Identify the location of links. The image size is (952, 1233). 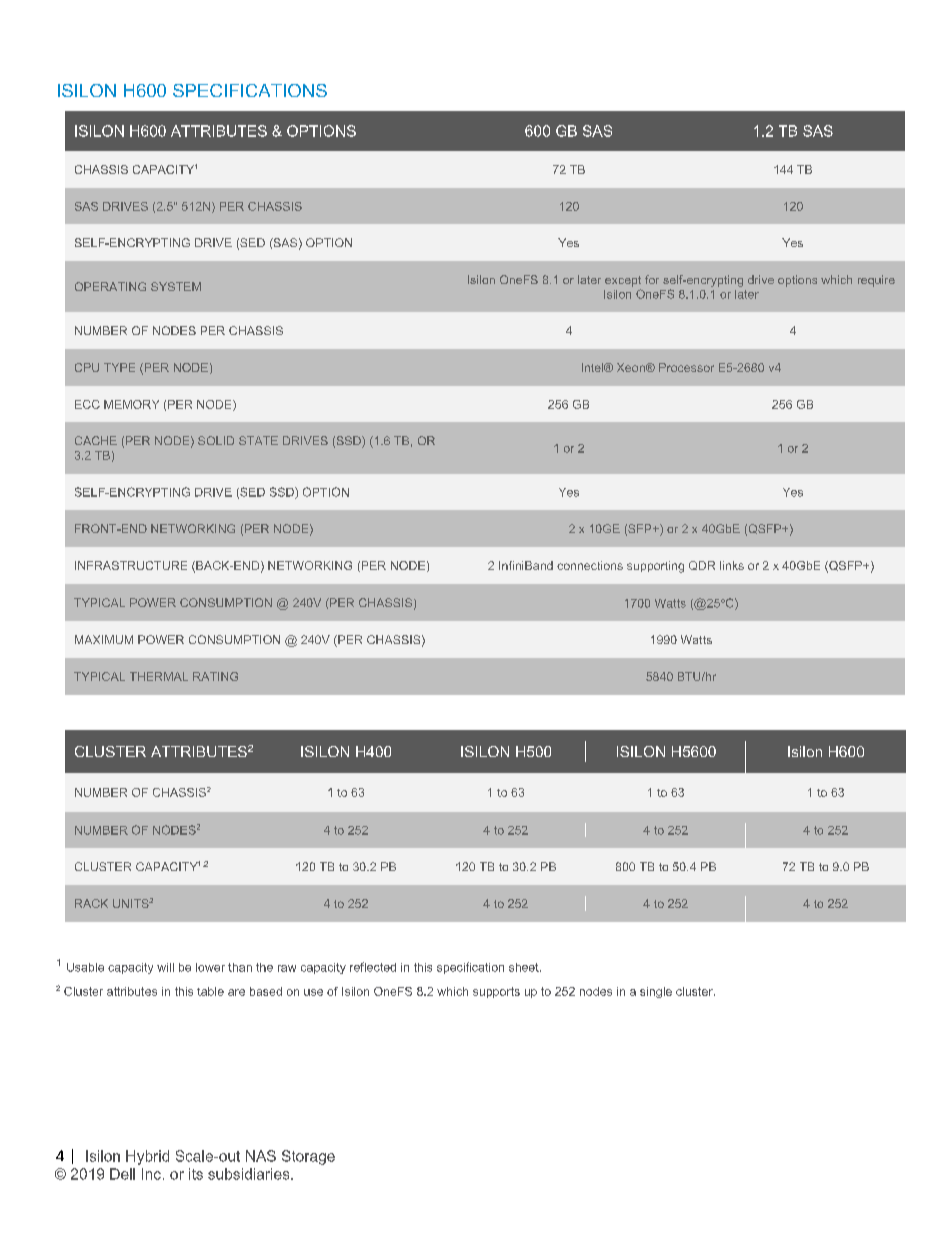
(732, 565).
